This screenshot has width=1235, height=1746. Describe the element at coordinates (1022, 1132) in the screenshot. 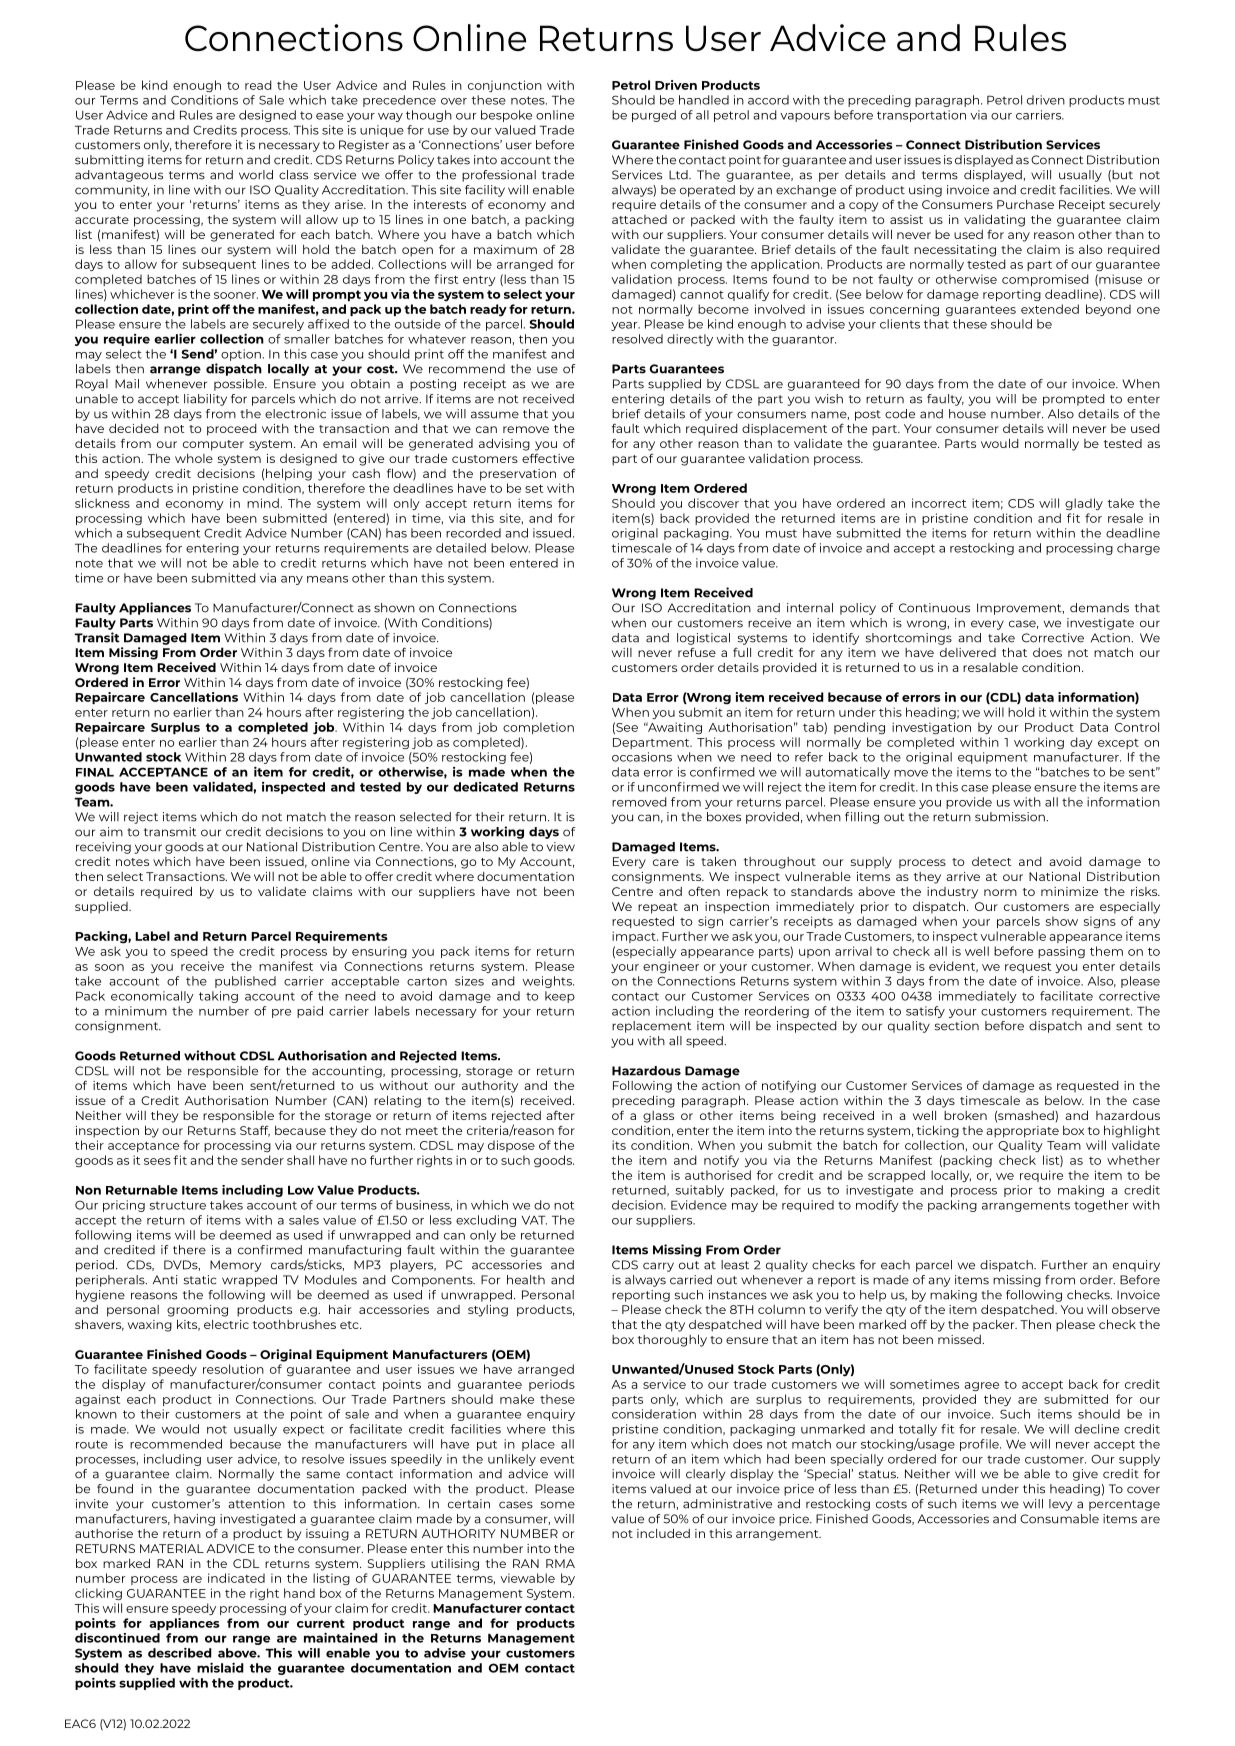

I see `appropriate` at that location.
